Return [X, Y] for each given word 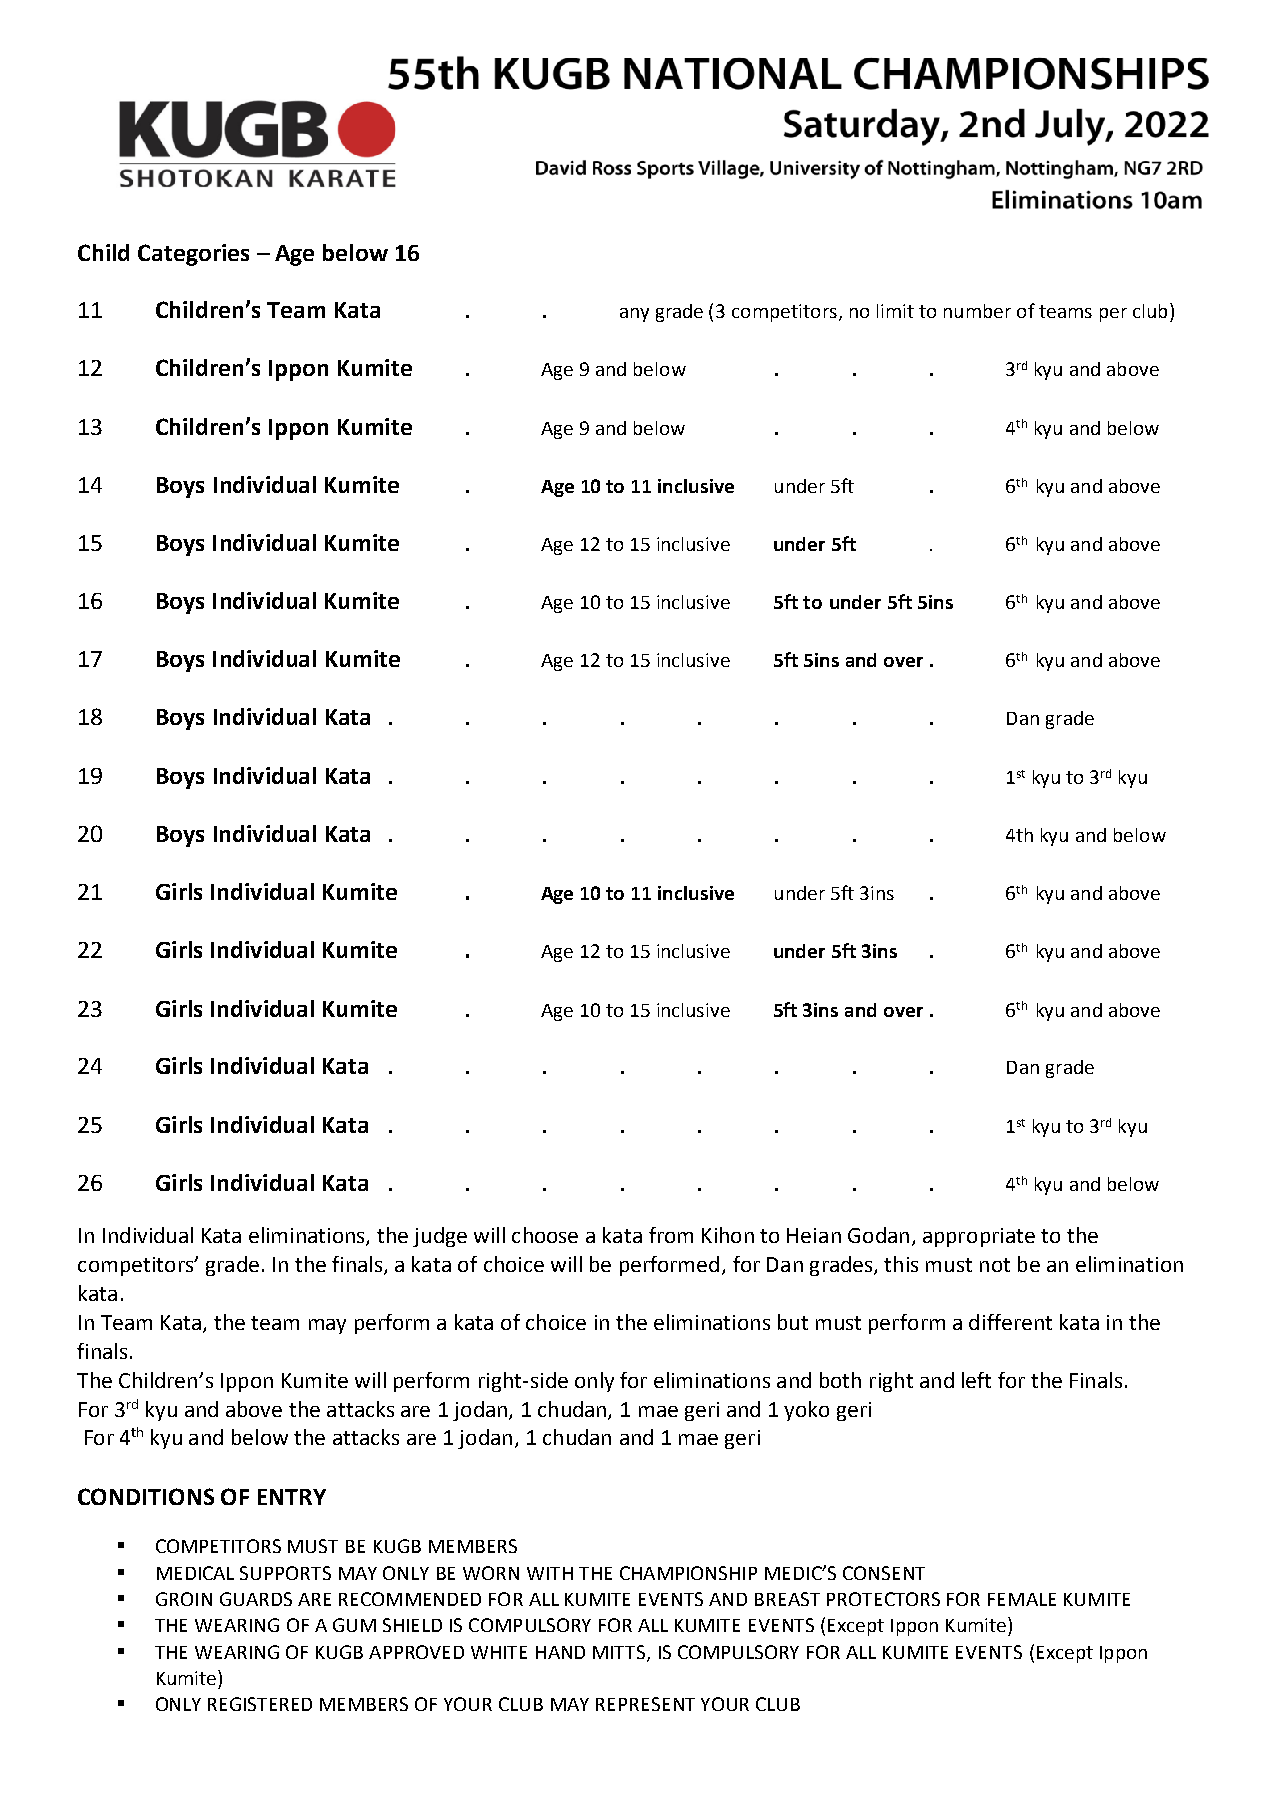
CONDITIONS [146, 1496]
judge [440, 1237]
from [671, 1235]
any [634, 315]
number [977, 311]
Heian [814, 1235]
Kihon [728, 1235]
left [976, 1380]
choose [545, 1235]
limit [895, 311]
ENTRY [292, 1497]
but [793, 1322]
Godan [878, 1235]
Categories [193, 255]
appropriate [979, 1237]
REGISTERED [260, 1704]
